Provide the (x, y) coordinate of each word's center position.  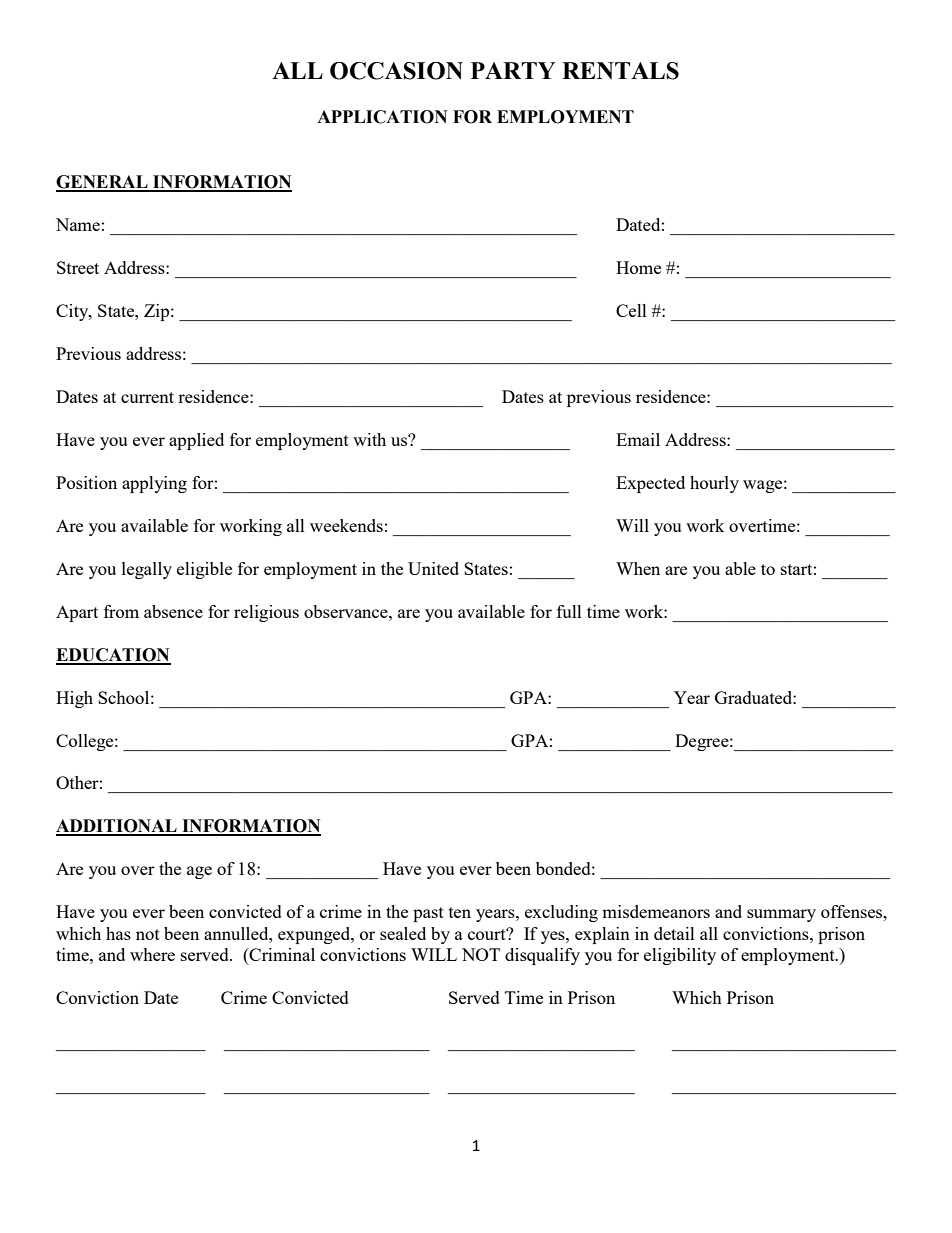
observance (347, 611)
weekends (346, 525)
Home (638, 267)
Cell (631, 310)
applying (154, 484)
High (74, 699)
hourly (714, 484)
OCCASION (396, 71)
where (152, 954)
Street (78, 267)
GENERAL (103, 183)
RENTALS (620, 71)
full (569, 611)
